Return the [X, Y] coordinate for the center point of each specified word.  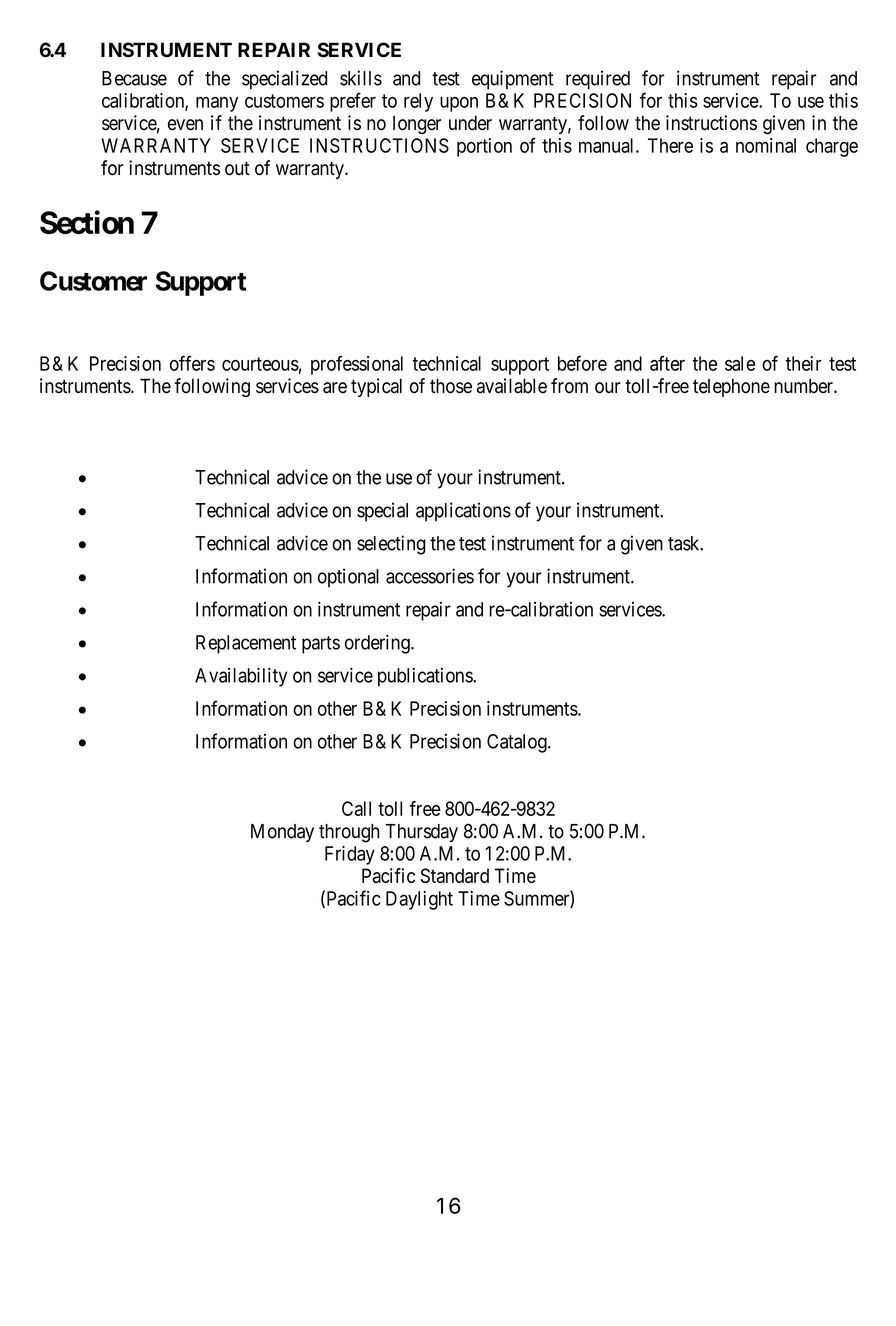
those [451, 386]
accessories [430, 576]
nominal [766, 145]
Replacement [246, 644]
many [217, 104]
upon [459, 104]
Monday [282, 833]
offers [192, 363]
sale [740, 363]
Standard [455, 875]
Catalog [518, 743]
